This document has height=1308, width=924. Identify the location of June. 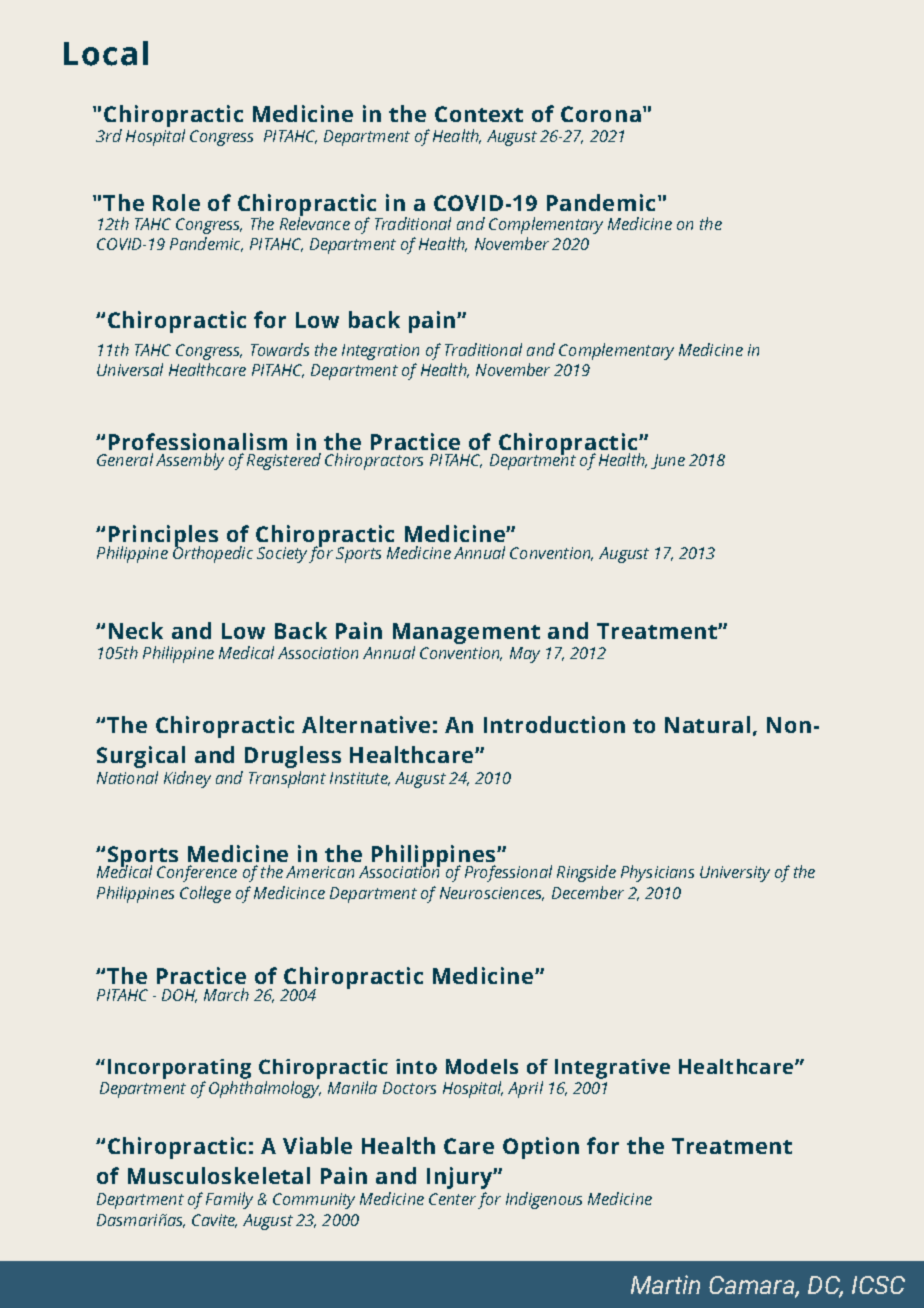
(668, 461).
